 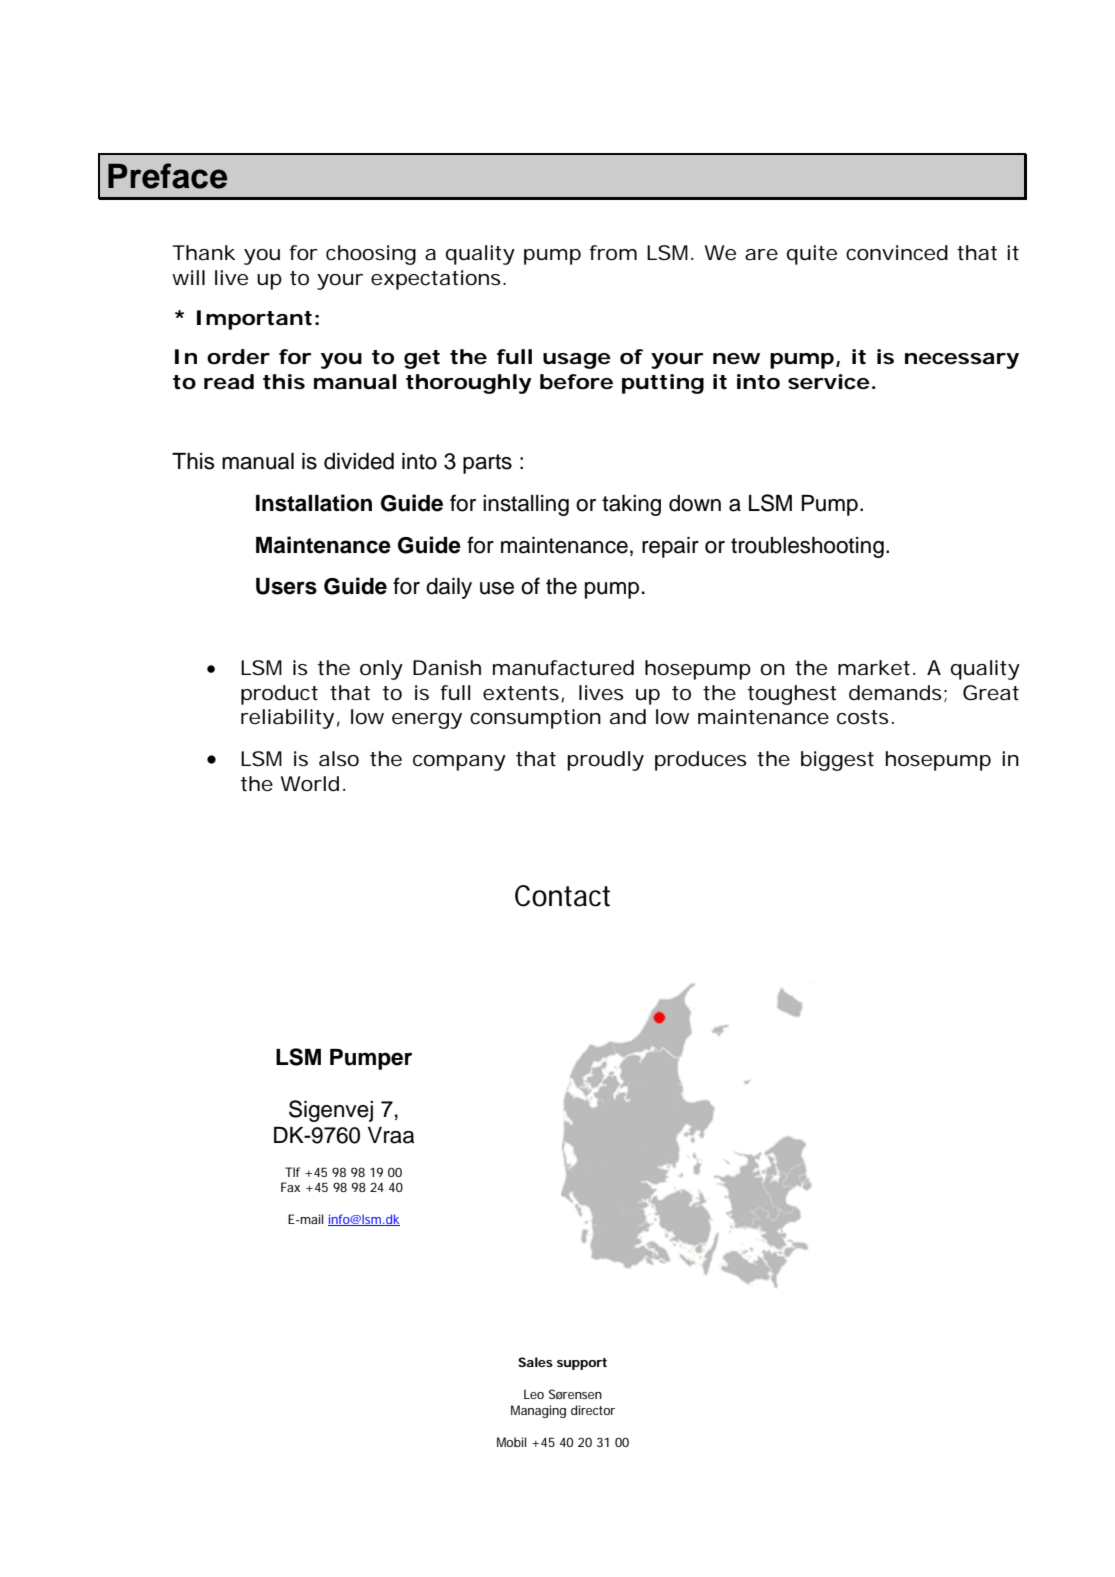 What do you see at coordinates (563, 668) in the document?
I see `manufactured` at bounding box center [563, 668].
